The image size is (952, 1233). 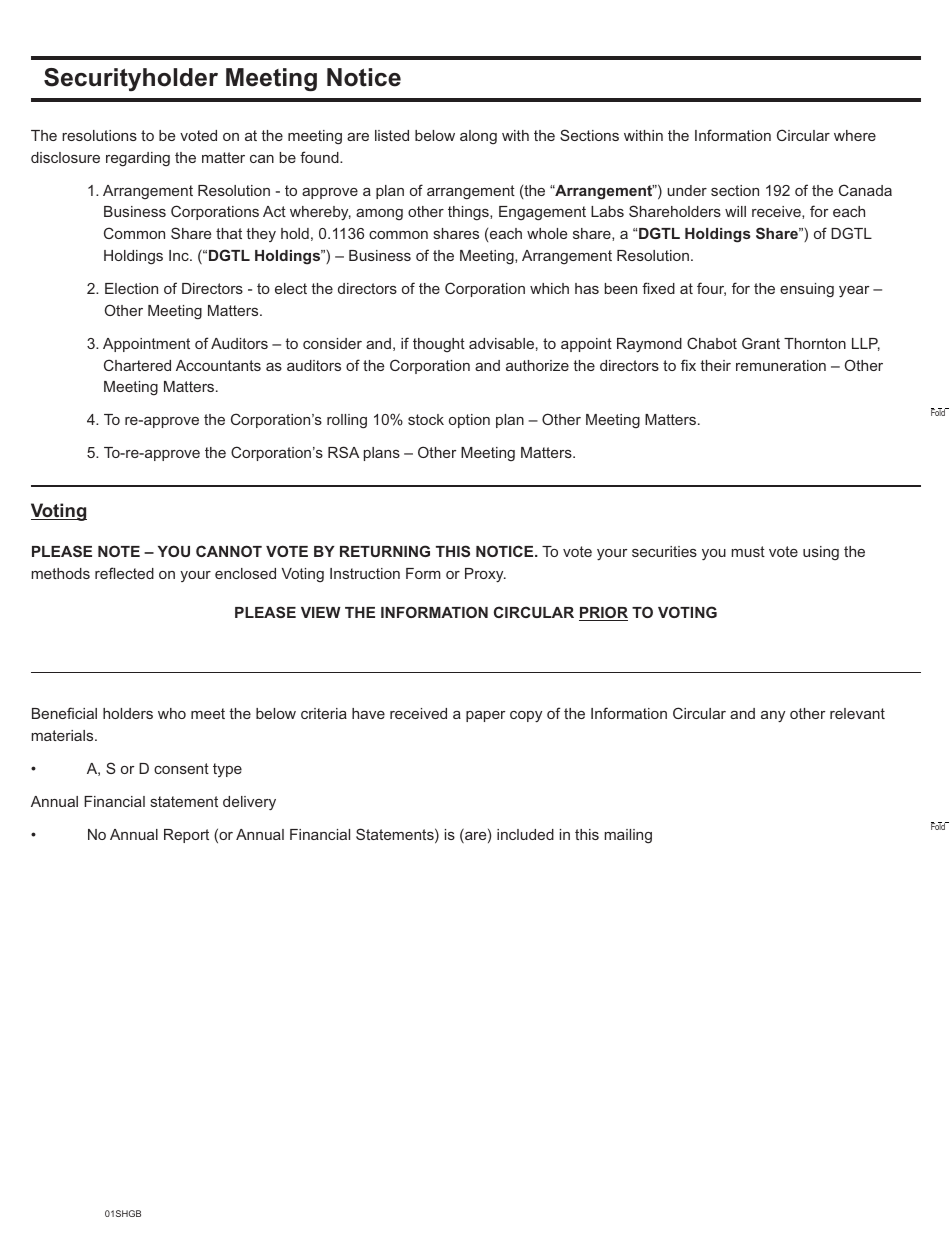 I want to click on included, so click(x=525, y=834).
